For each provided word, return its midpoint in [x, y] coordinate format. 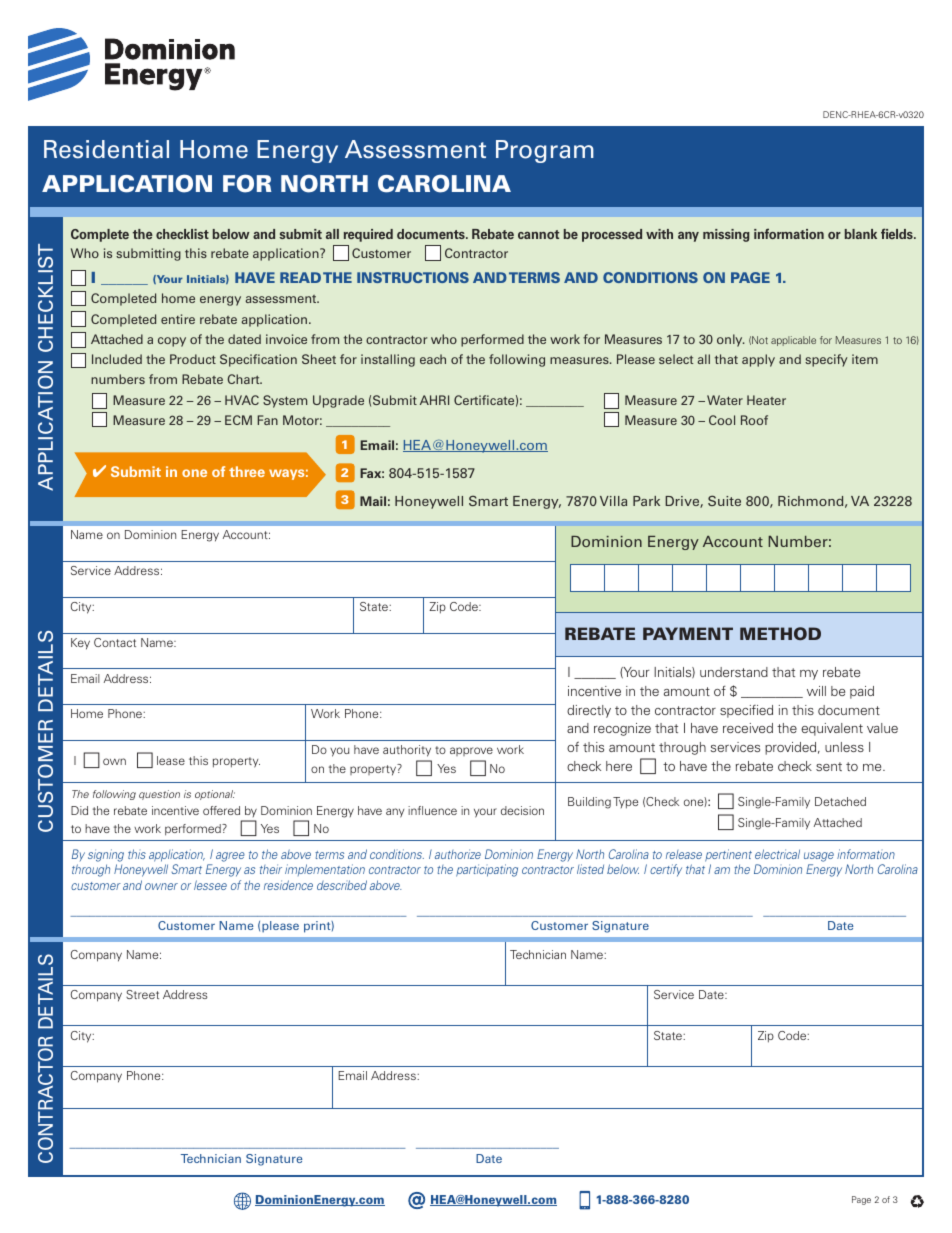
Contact [115, 642]
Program [545, 151]
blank [861, 234]
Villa [613, 501]
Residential [106, 149]
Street [142, 994]
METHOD [780, 633]
